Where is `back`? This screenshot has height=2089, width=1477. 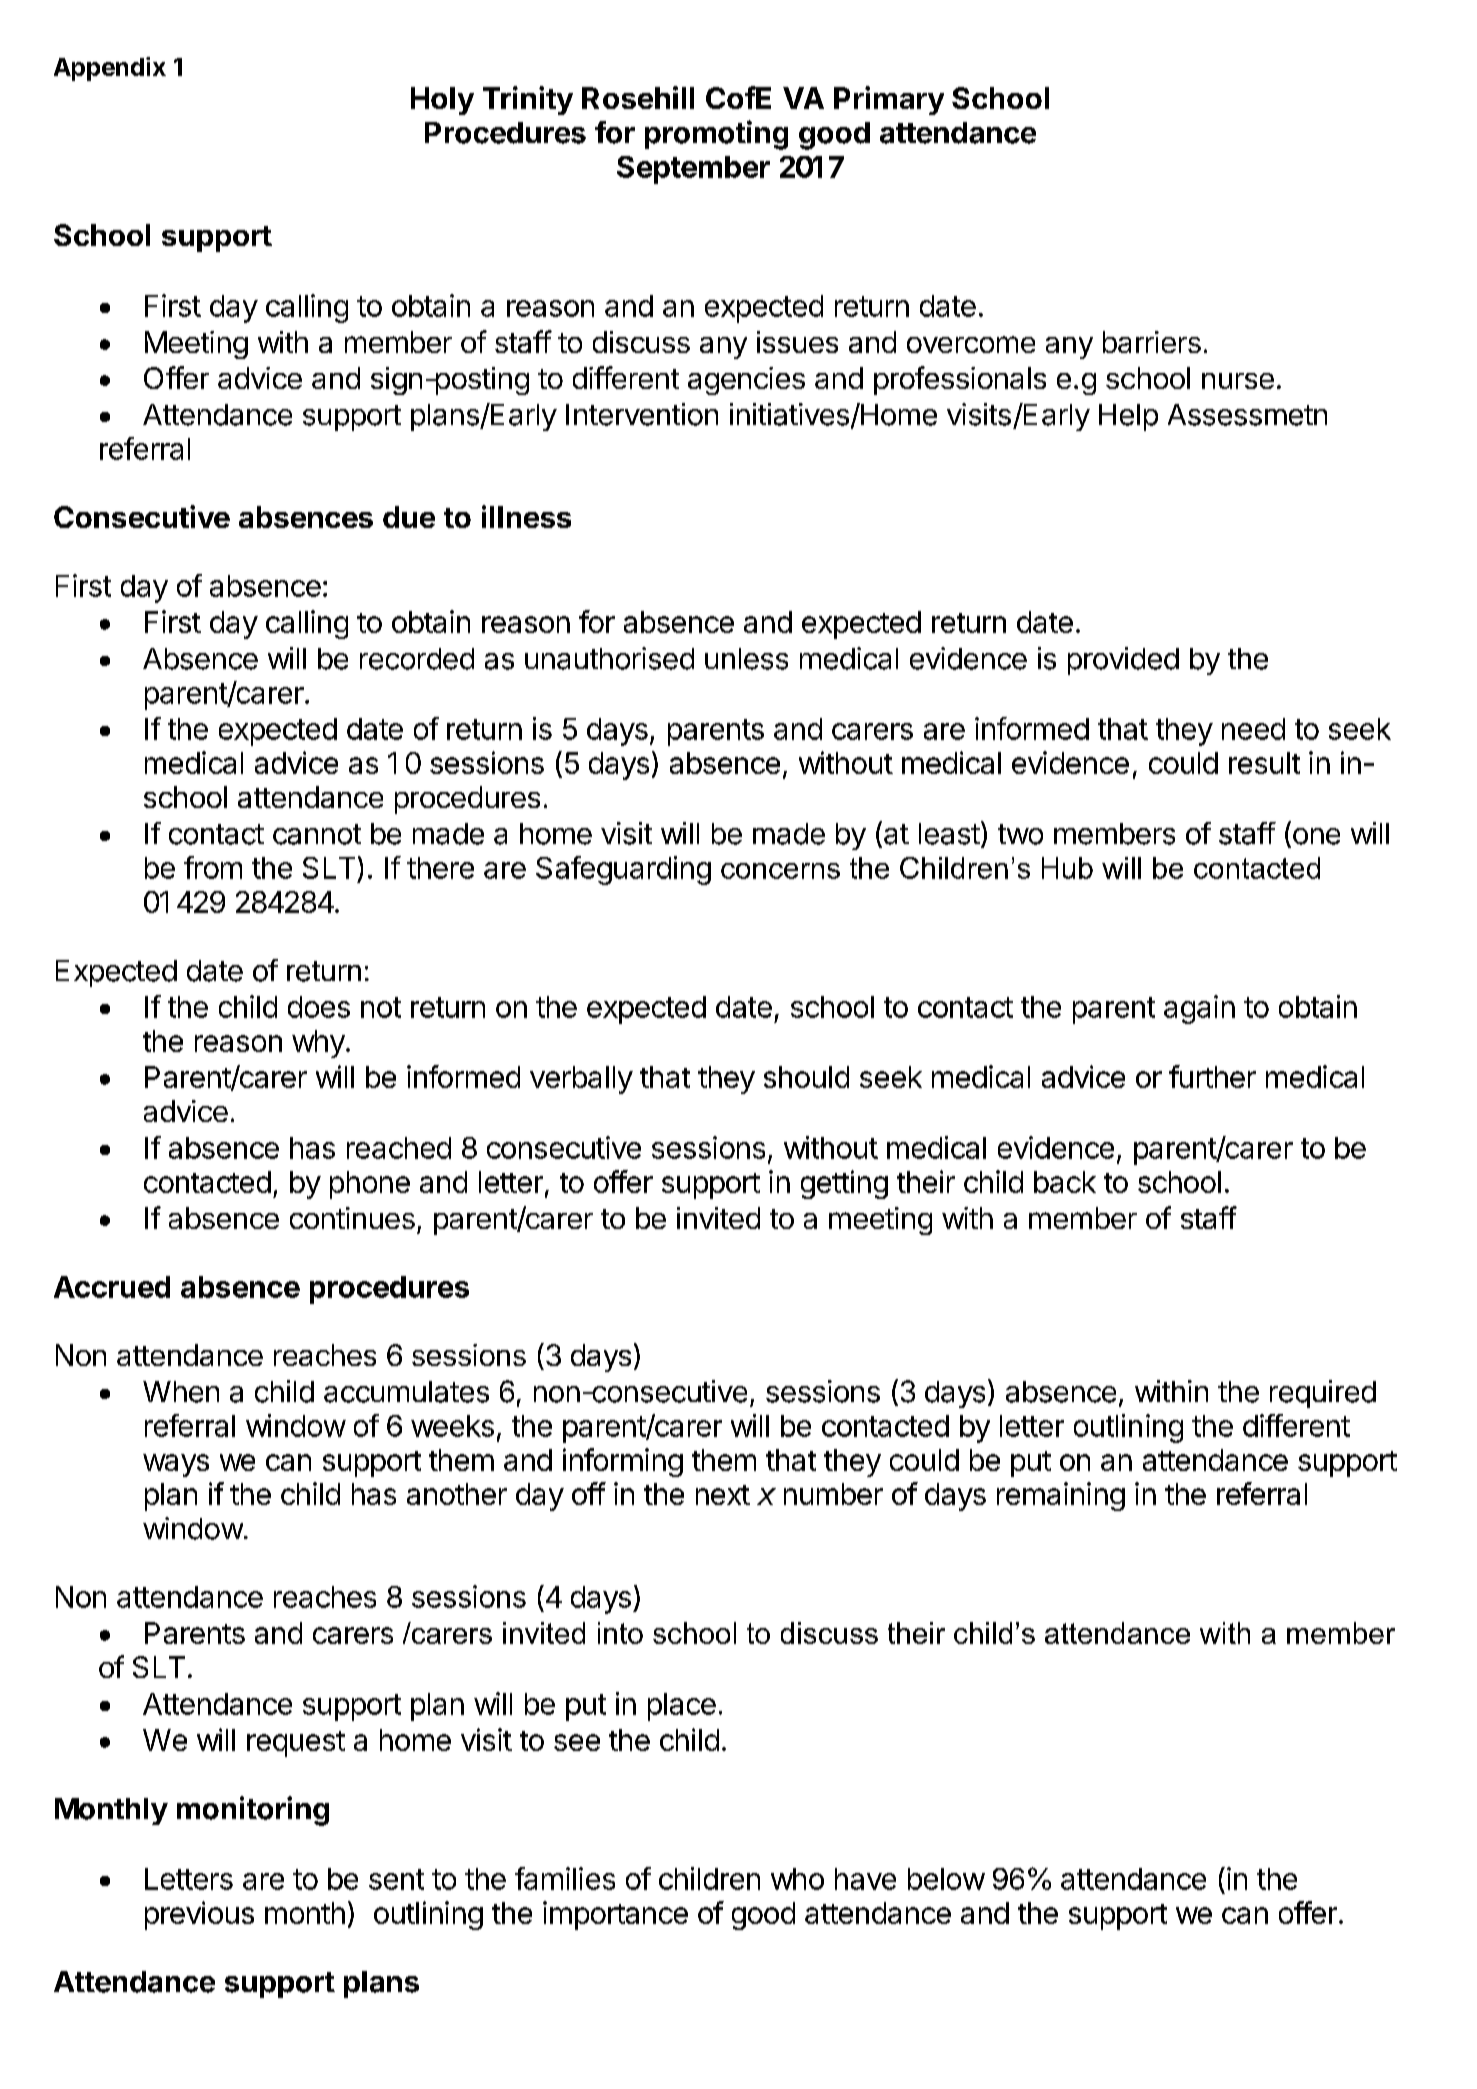
back is located at coordinates (1065, 1182).
